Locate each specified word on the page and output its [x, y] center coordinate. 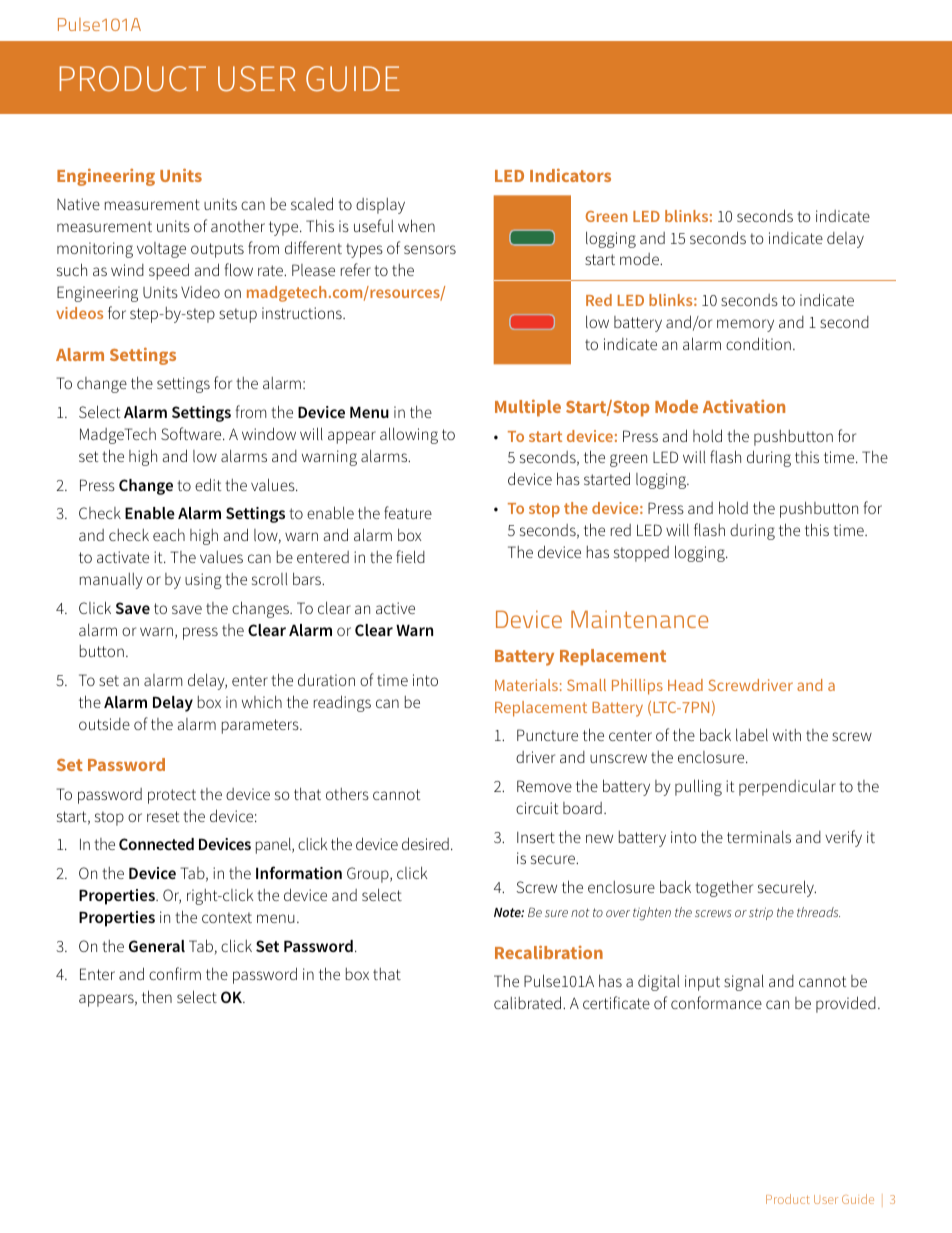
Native [78, 204]
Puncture [547, 735]
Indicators [570, 175]
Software [192, 433]
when [416, 225]
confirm [175, 973]
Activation [744, 406]
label [752, 734]
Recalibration [549, 952]
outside [104, 724]
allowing [409, 435]
